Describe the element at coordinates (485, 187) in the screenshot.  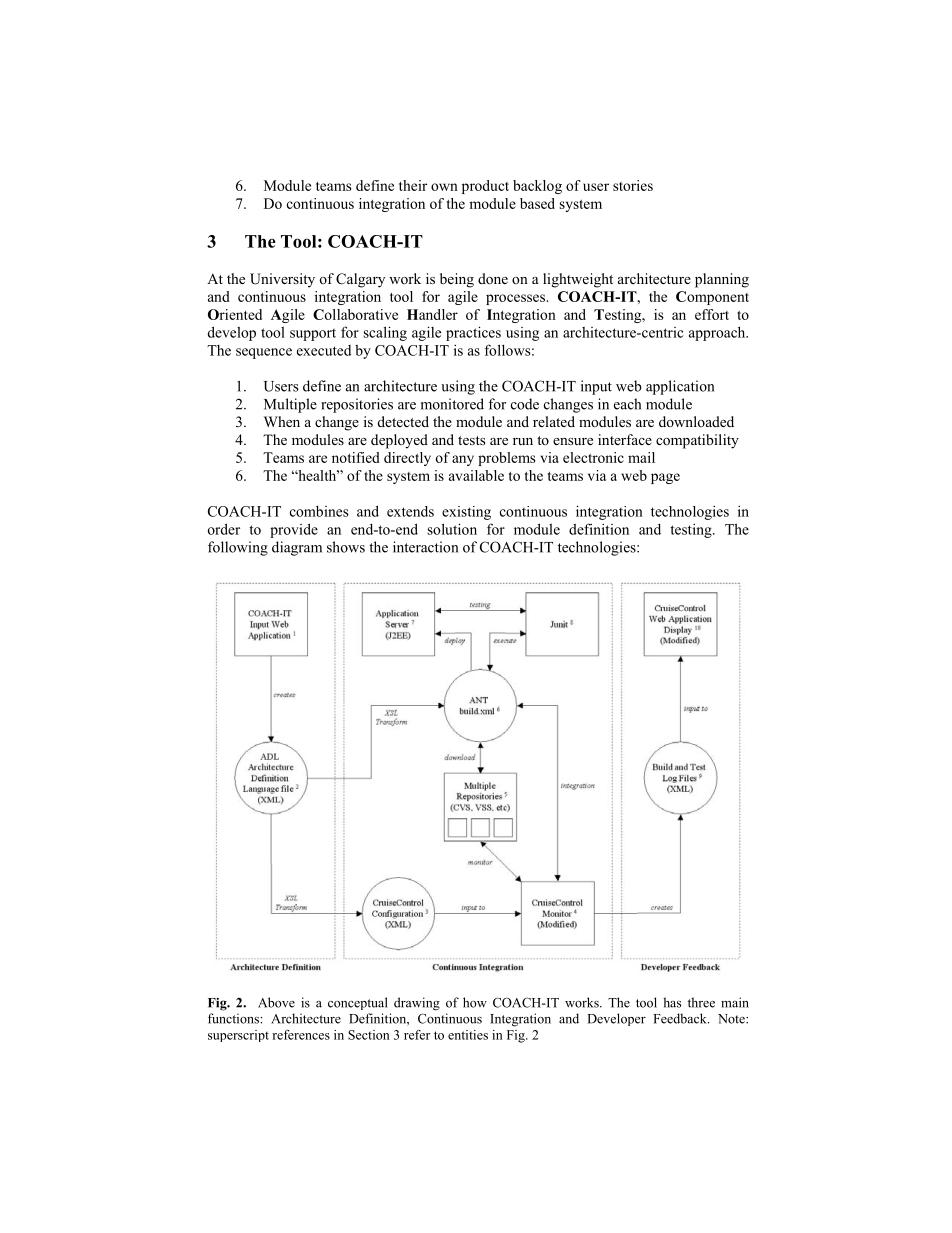
I see `product` at that location.
